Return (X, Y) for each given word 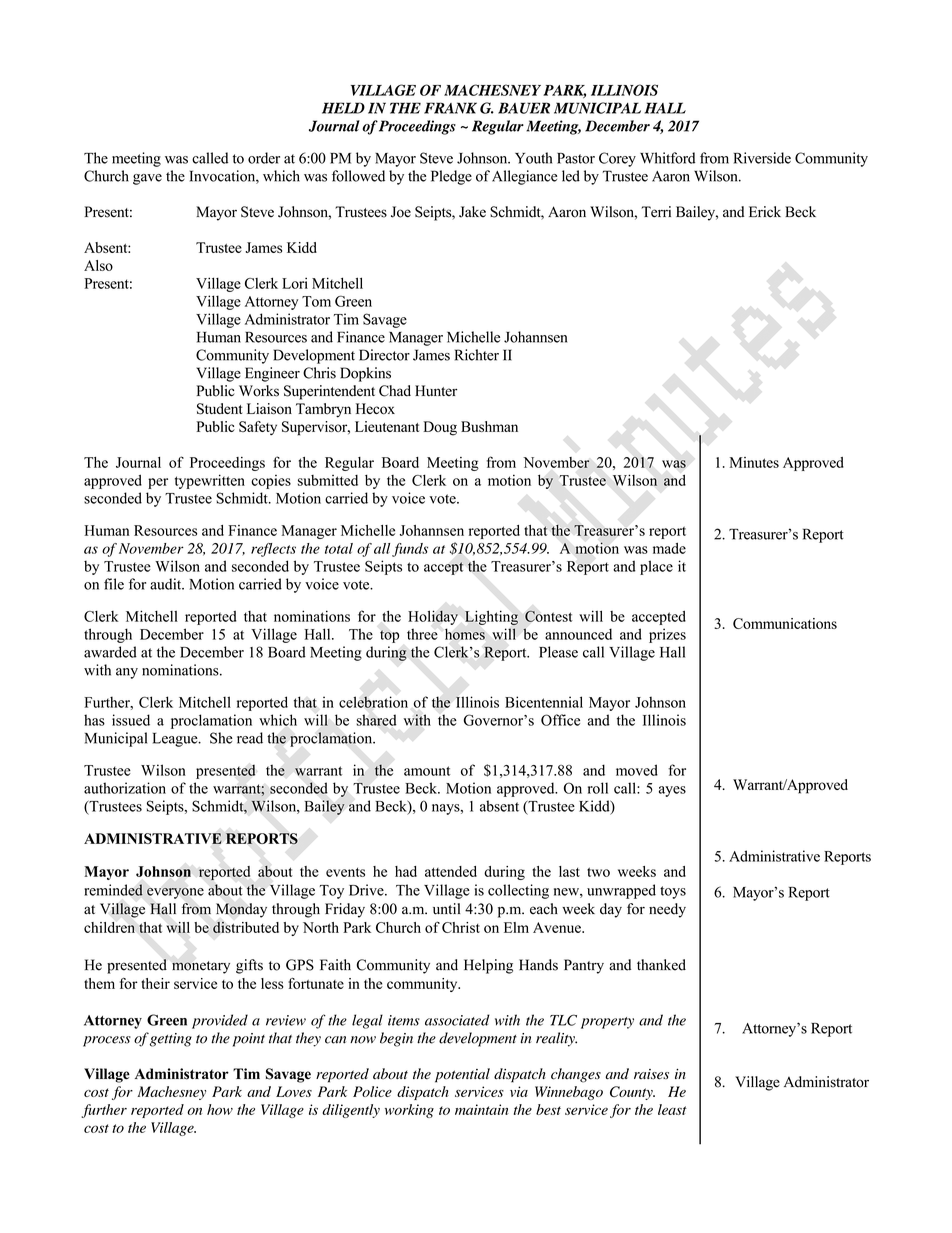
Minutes (754, 462)
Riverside (762, 158)
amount (427, 771)
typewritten (210, 481)
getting (171, 1040)
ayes (672, 791)
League (176, 740)
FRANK (450, 108)
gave (147, 179)
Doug (440, 428)
